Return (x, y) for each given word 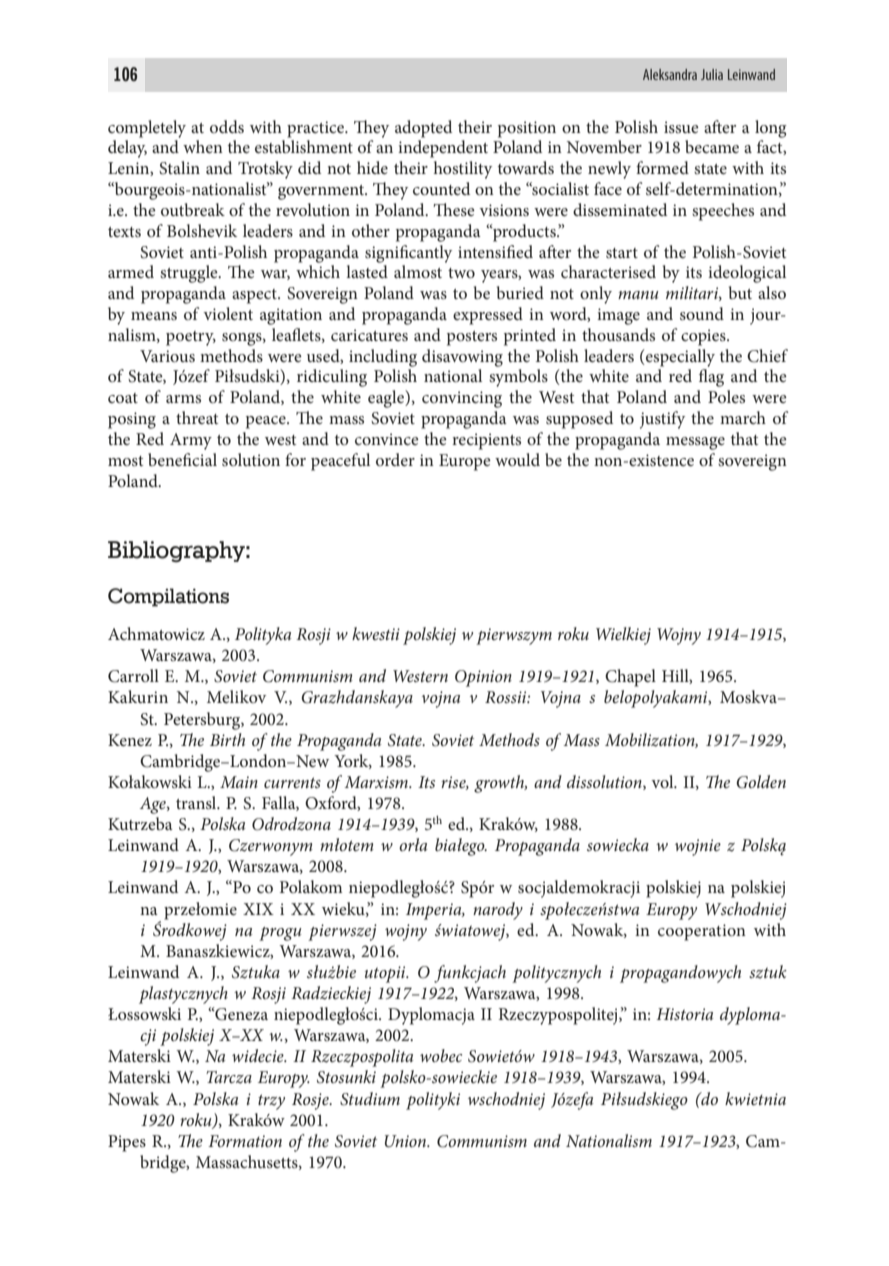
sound (702, 313)
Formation (245, 1141)
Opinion (483, 678)
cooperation (702, 932)
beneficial (182, 459)
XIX (258, 909)
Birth (227, 739)
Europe (465, 462)
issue (681, 127)
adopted (423, 129)
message (695, 443)
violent (228, 313)
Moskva (749, 696)
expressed (488, 316)
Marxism (377, 782)
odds (227, 126)
